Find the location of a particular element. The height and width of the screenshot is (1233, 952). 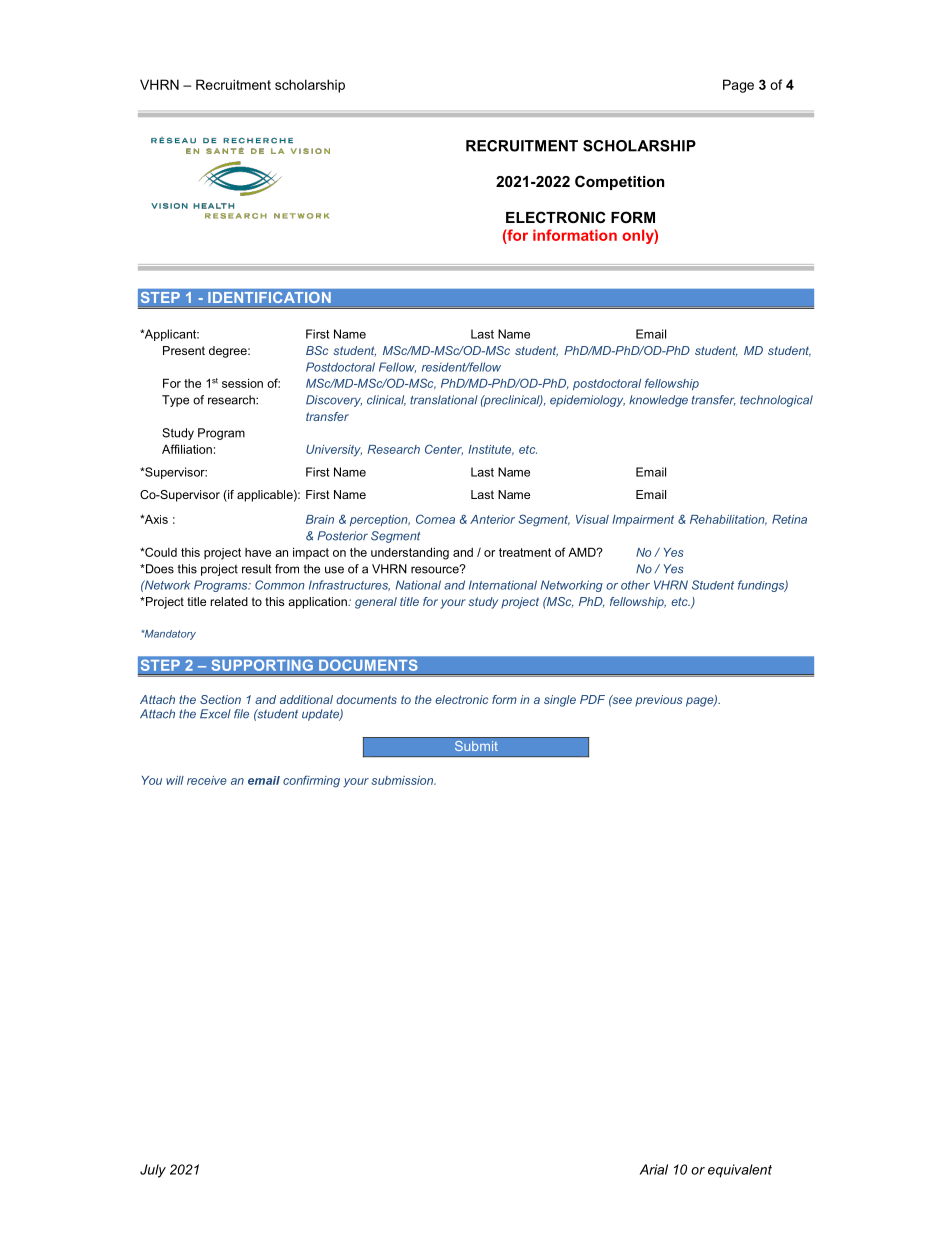

Present is located at coordinates (184, 350).
